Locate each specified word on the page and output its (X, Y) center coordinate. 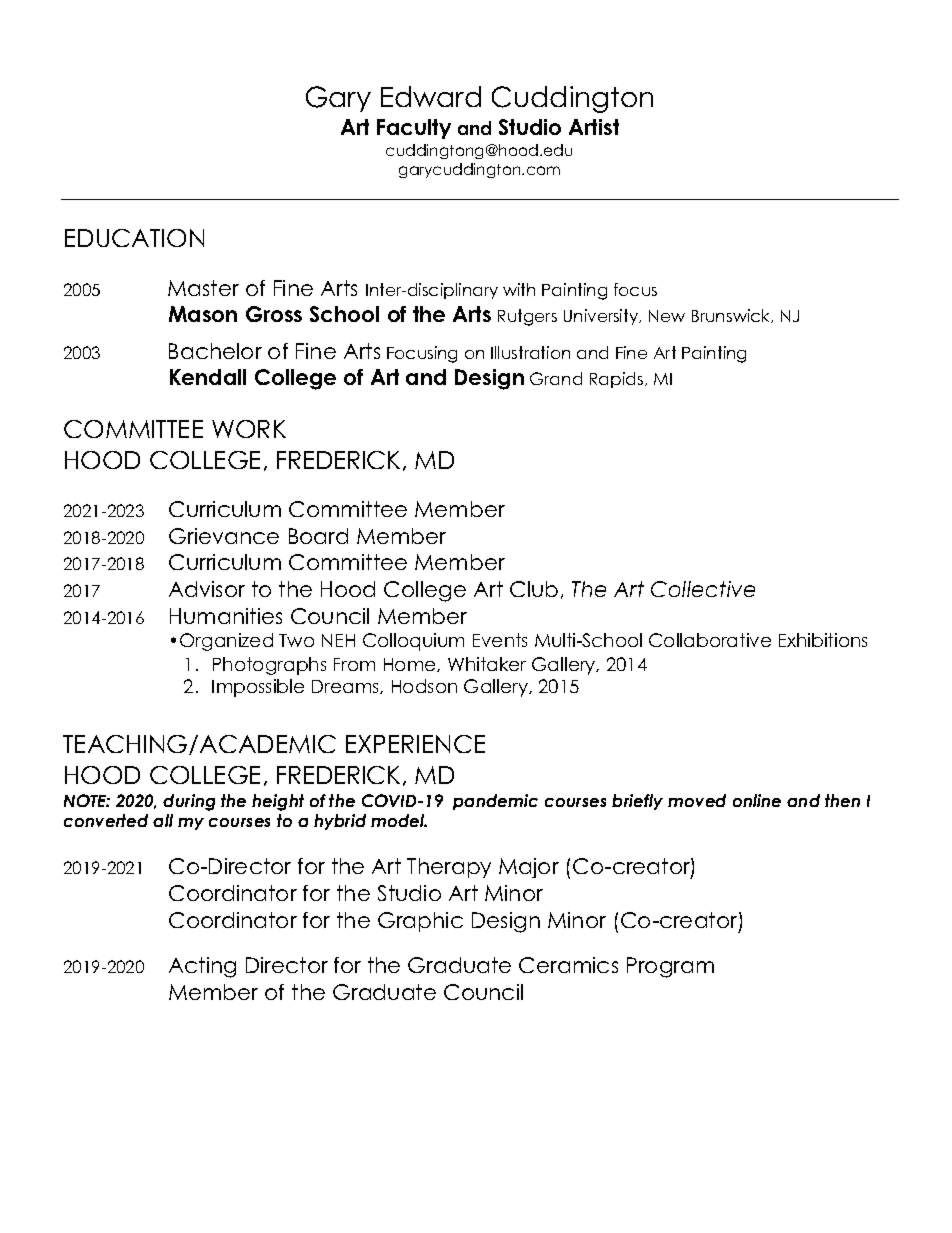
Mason (203, 314)
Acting (202, 967)
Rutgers (527, 317)
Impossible (258, 688)
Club (534, 589)
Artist (594, 127)
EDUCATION (134, 238)
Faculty (414, 129)
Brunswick (732, 316)
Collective (703, 589)
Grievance (224, 536)
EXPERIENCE (415, 744)
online (757, 800)
